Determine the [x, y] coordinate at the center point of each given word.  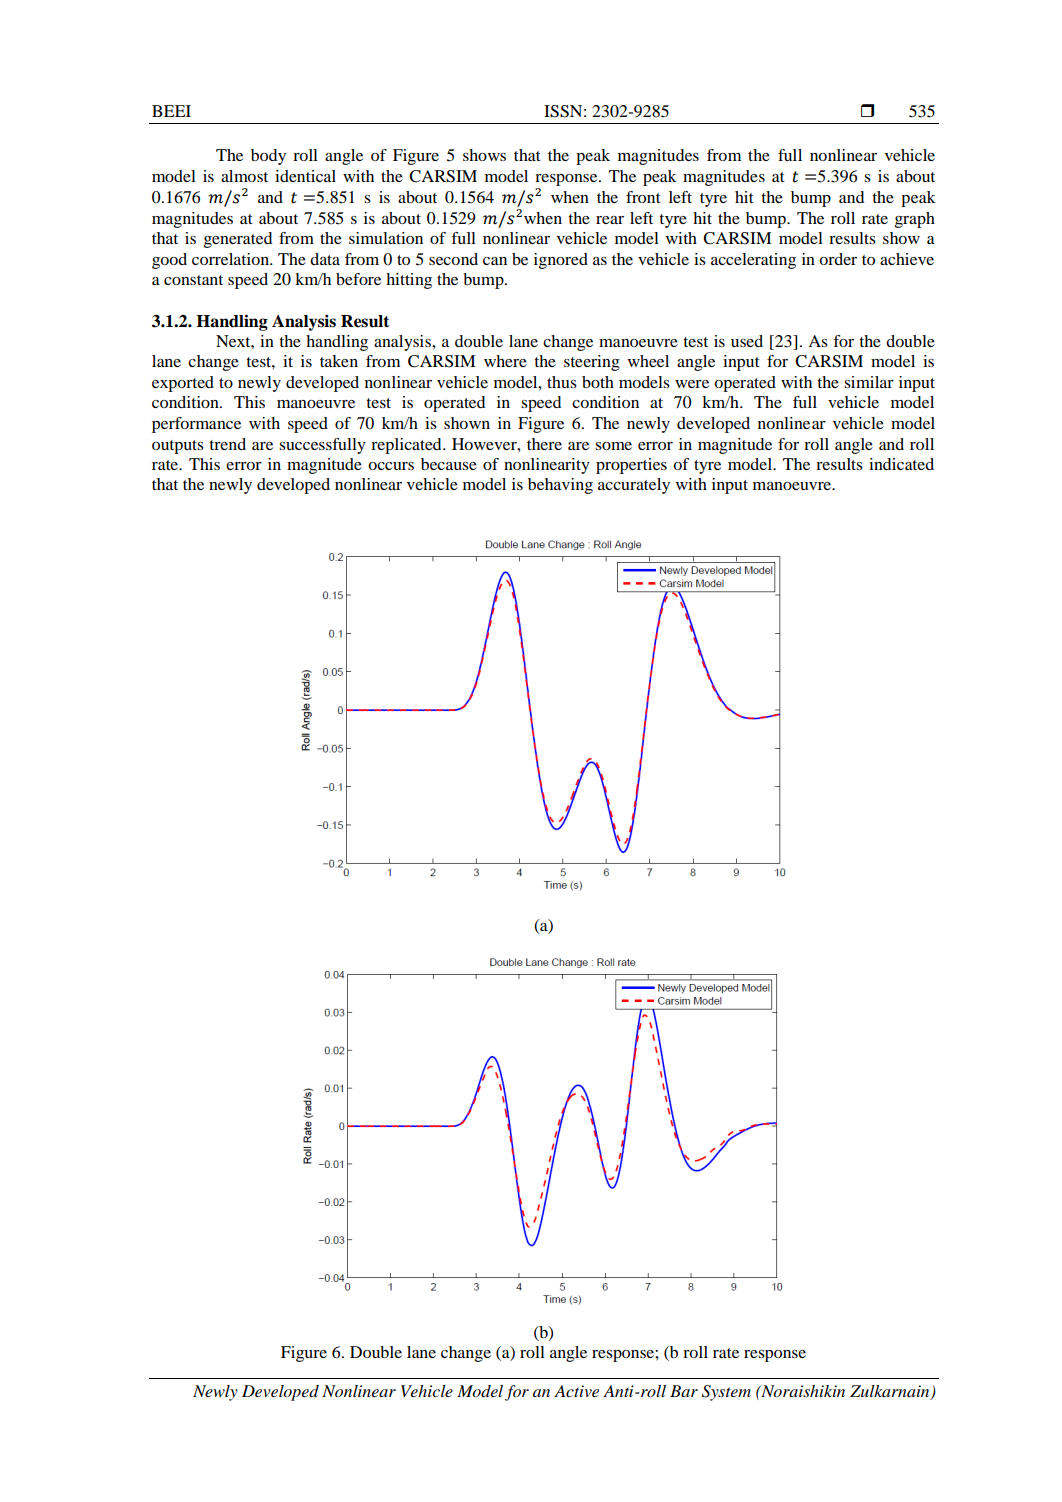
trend [227, 444]
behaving [560, 486]
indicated [901, 464]
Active [576, 1391]
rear [610, 220]
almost [244, 176]
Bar [684, 1391]
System [726, 1393]
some [613, 446]
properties [631, 466]
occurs [391, 466]
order [838, 259]
